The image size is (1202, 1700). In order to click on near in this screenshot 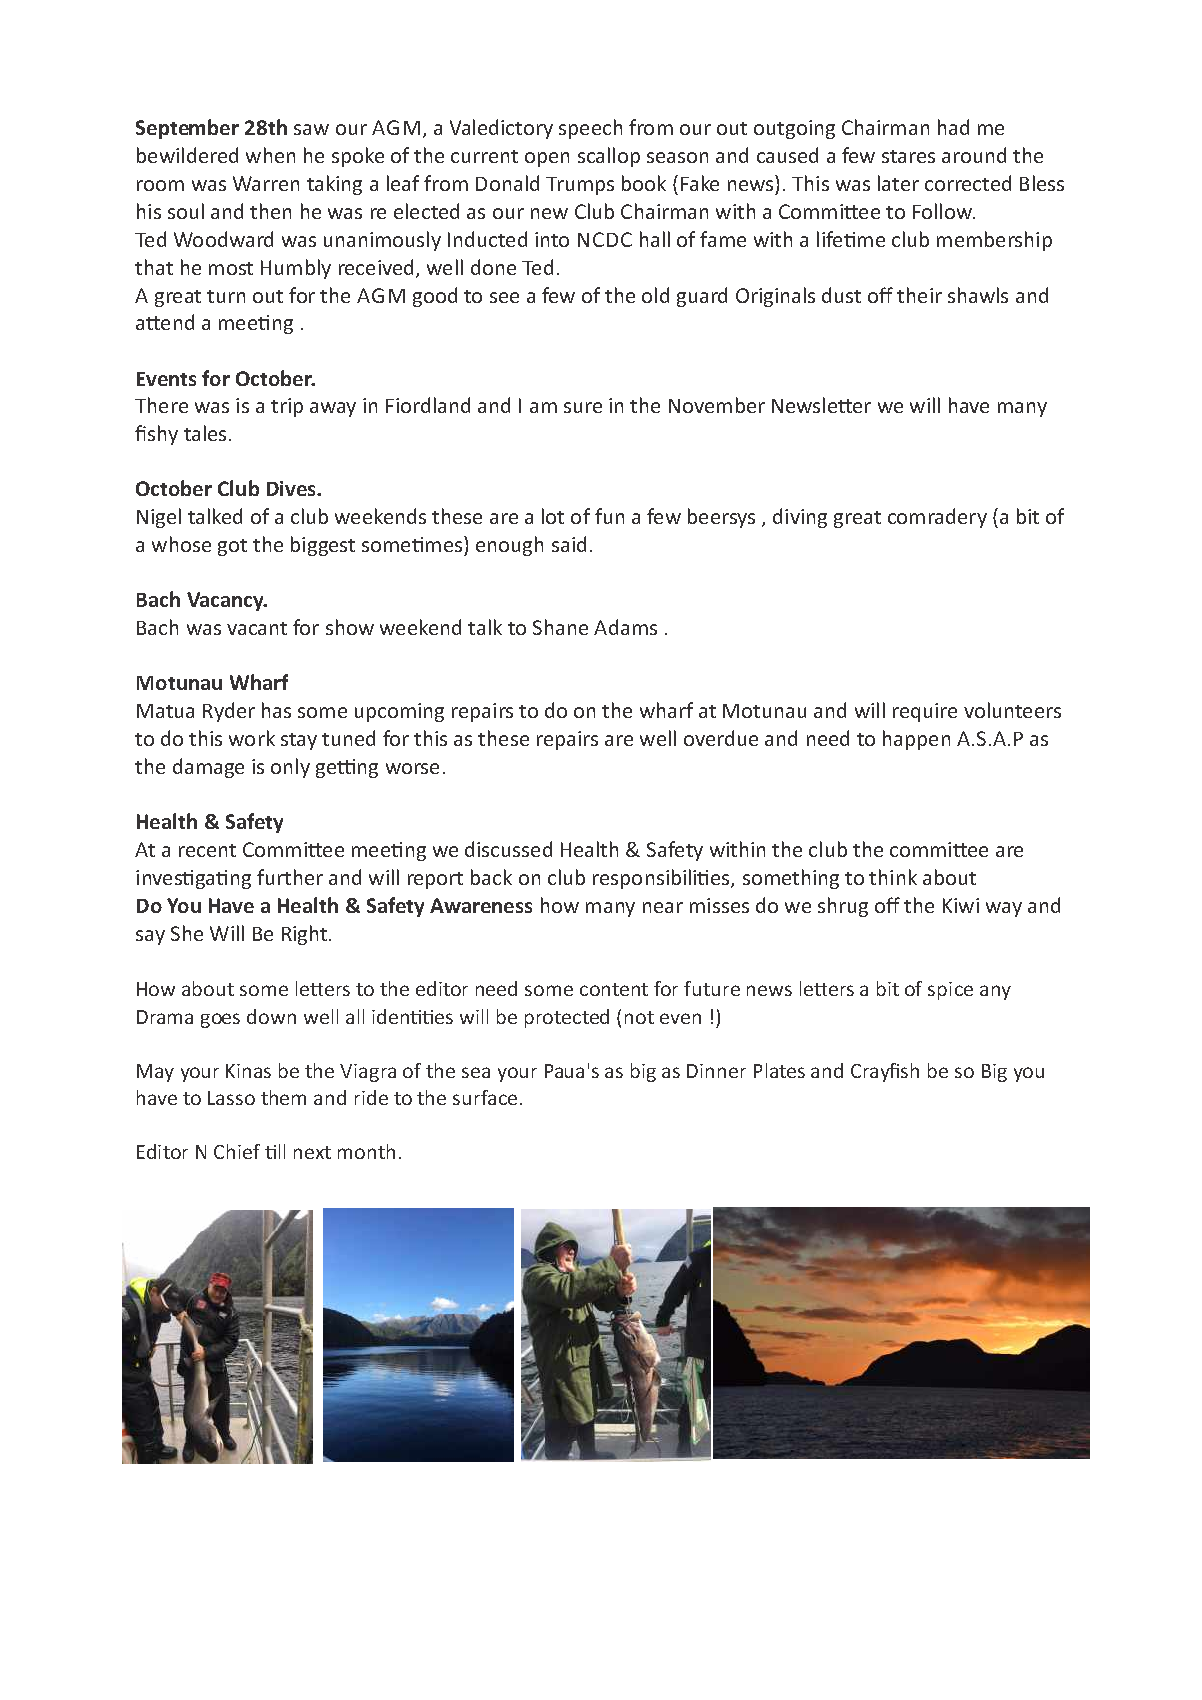, I will do `click(663, 907)`.
